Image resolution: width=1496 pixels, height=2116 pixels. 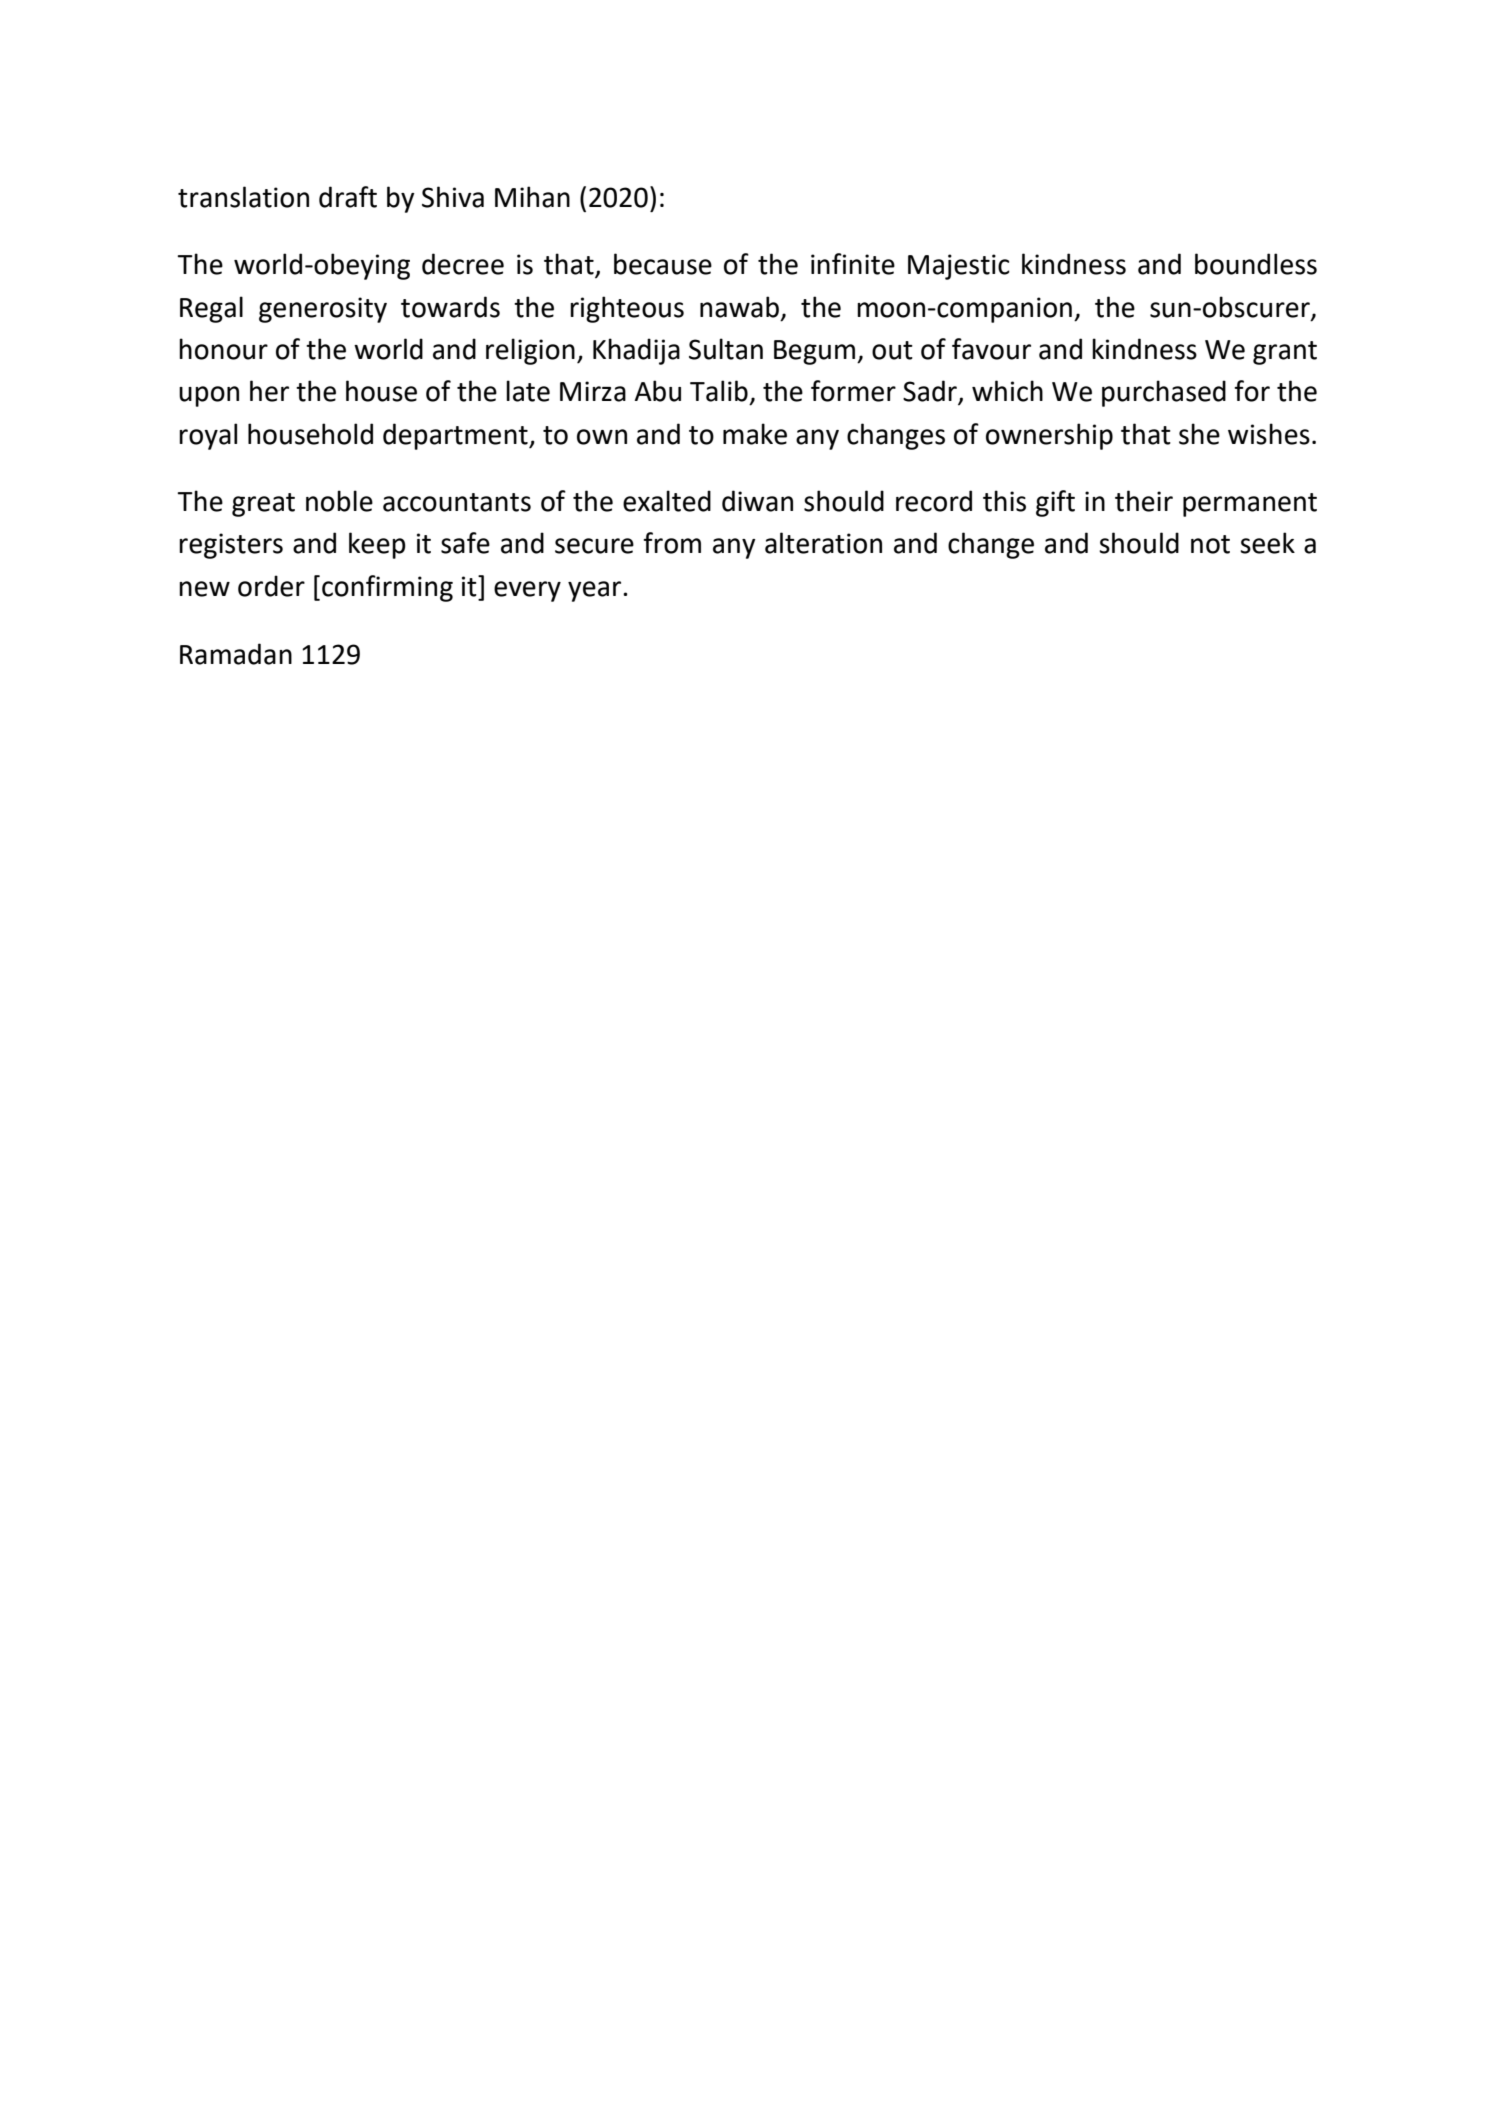 What do you see at coordinates (1285, 353) in the document?
I see `grant` at bounding box center [1285, 353].
